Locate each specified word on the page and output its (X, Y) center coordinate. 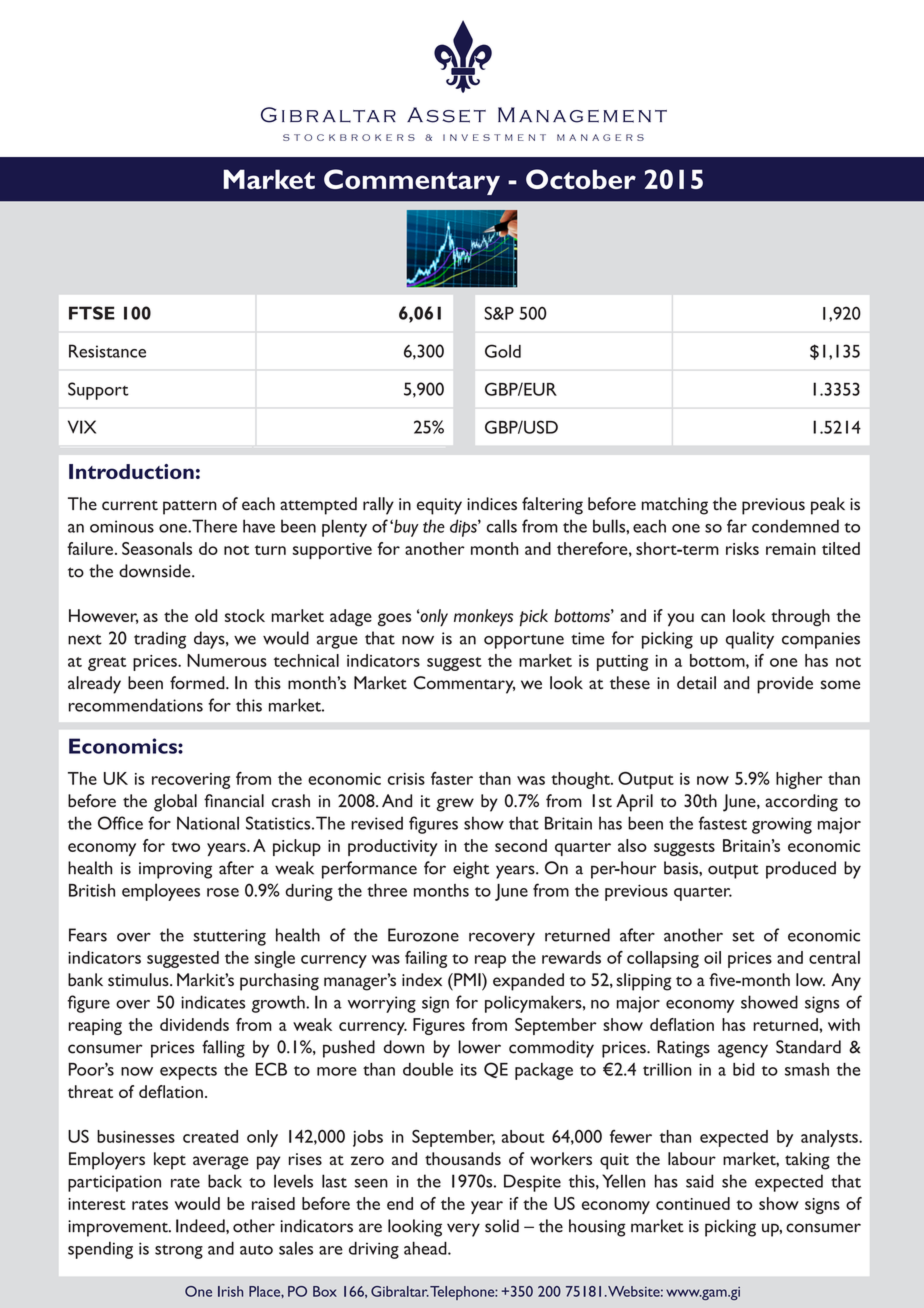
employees (161, 892)
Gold (503, 351)
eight (471, 870)
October (581, 179)
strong (179, 1252)
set (743, 937)
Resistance (107, 351)
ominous (122, 526)
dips (464, 528)
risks (742, 548)
